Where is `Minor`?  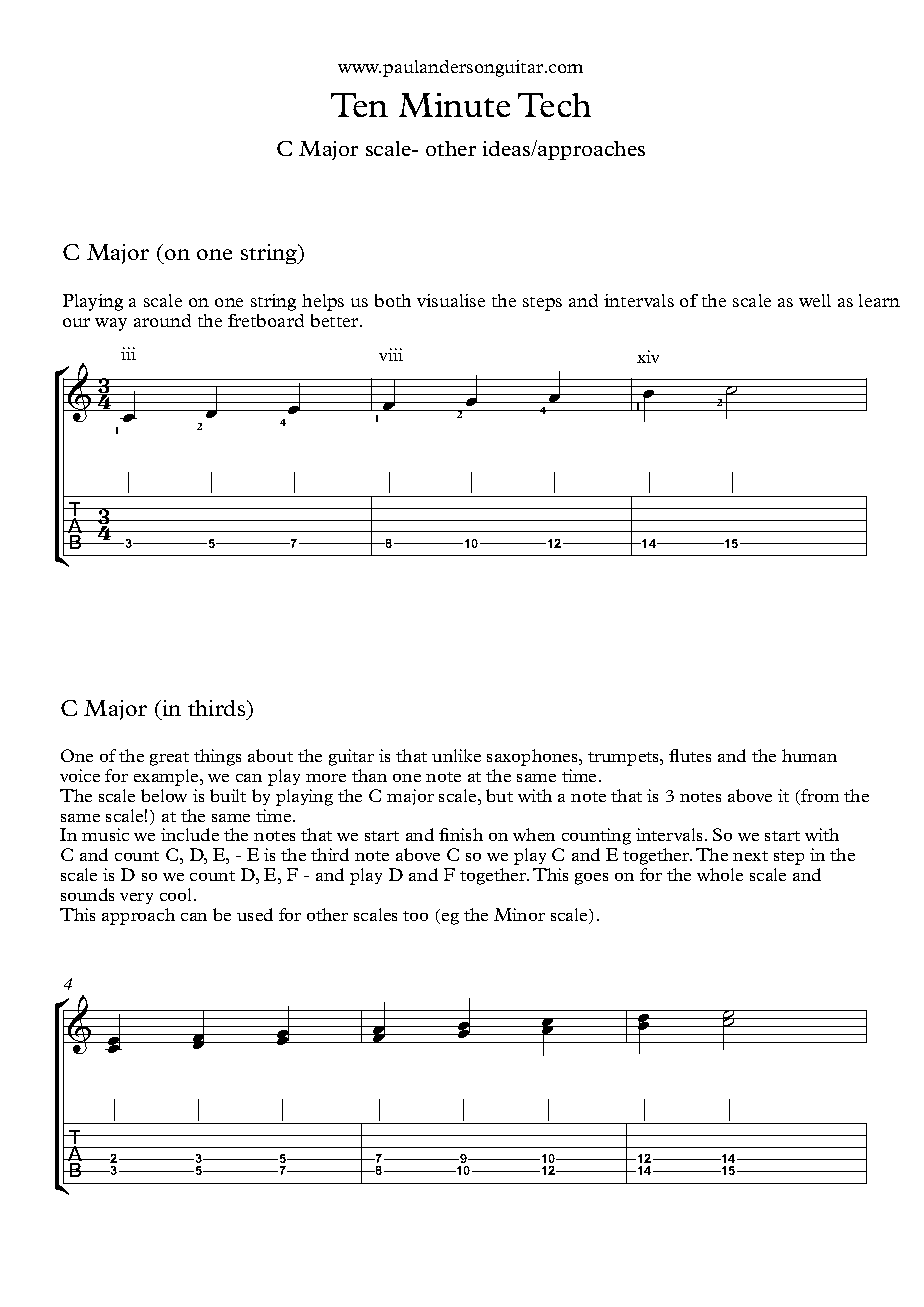
Minor is located at coordinates (519, 914).
